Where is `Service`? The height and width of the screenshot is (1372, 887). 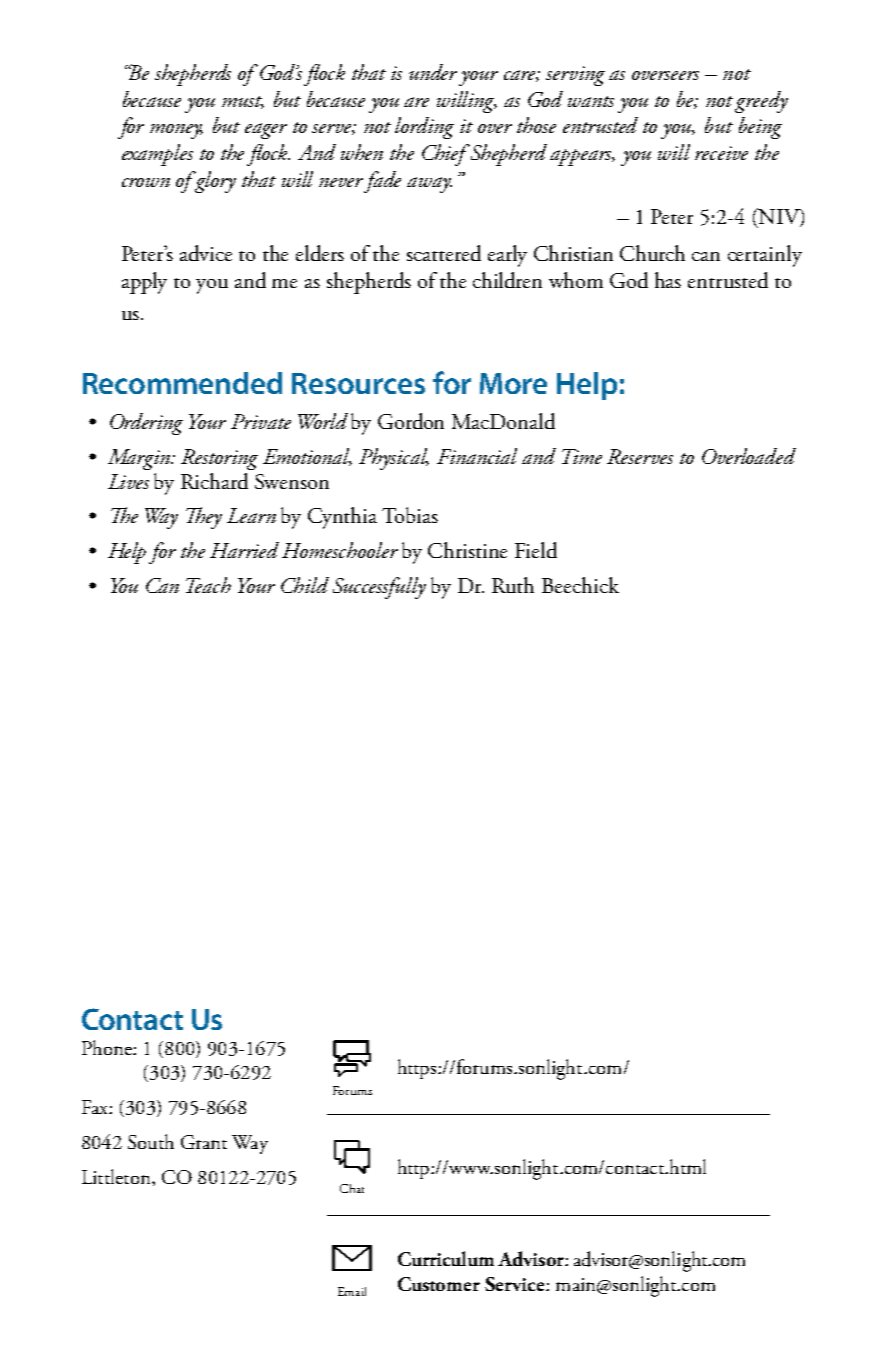 Service is located at coordinates (516, 1284).
